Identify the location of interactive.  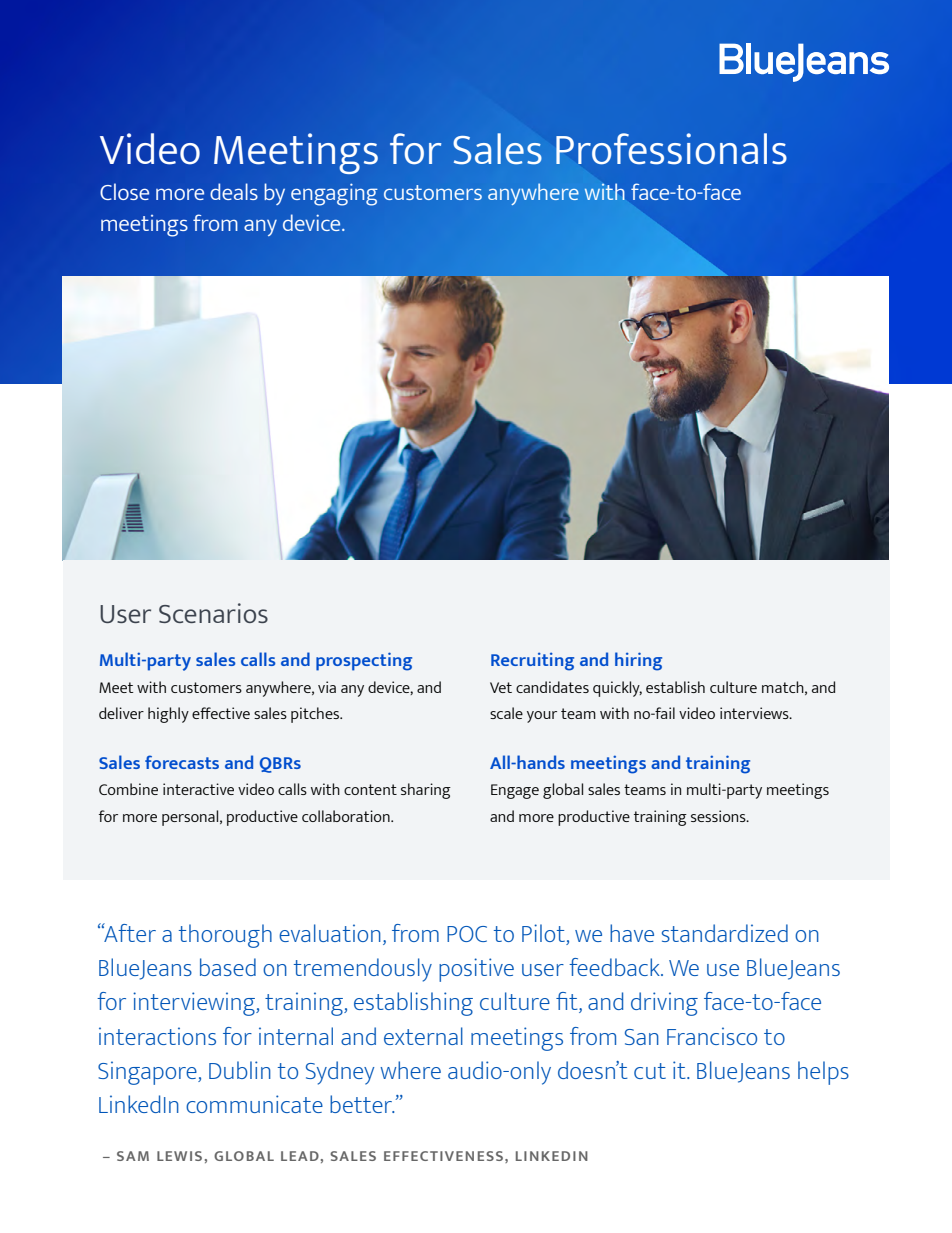
(198, 789).
